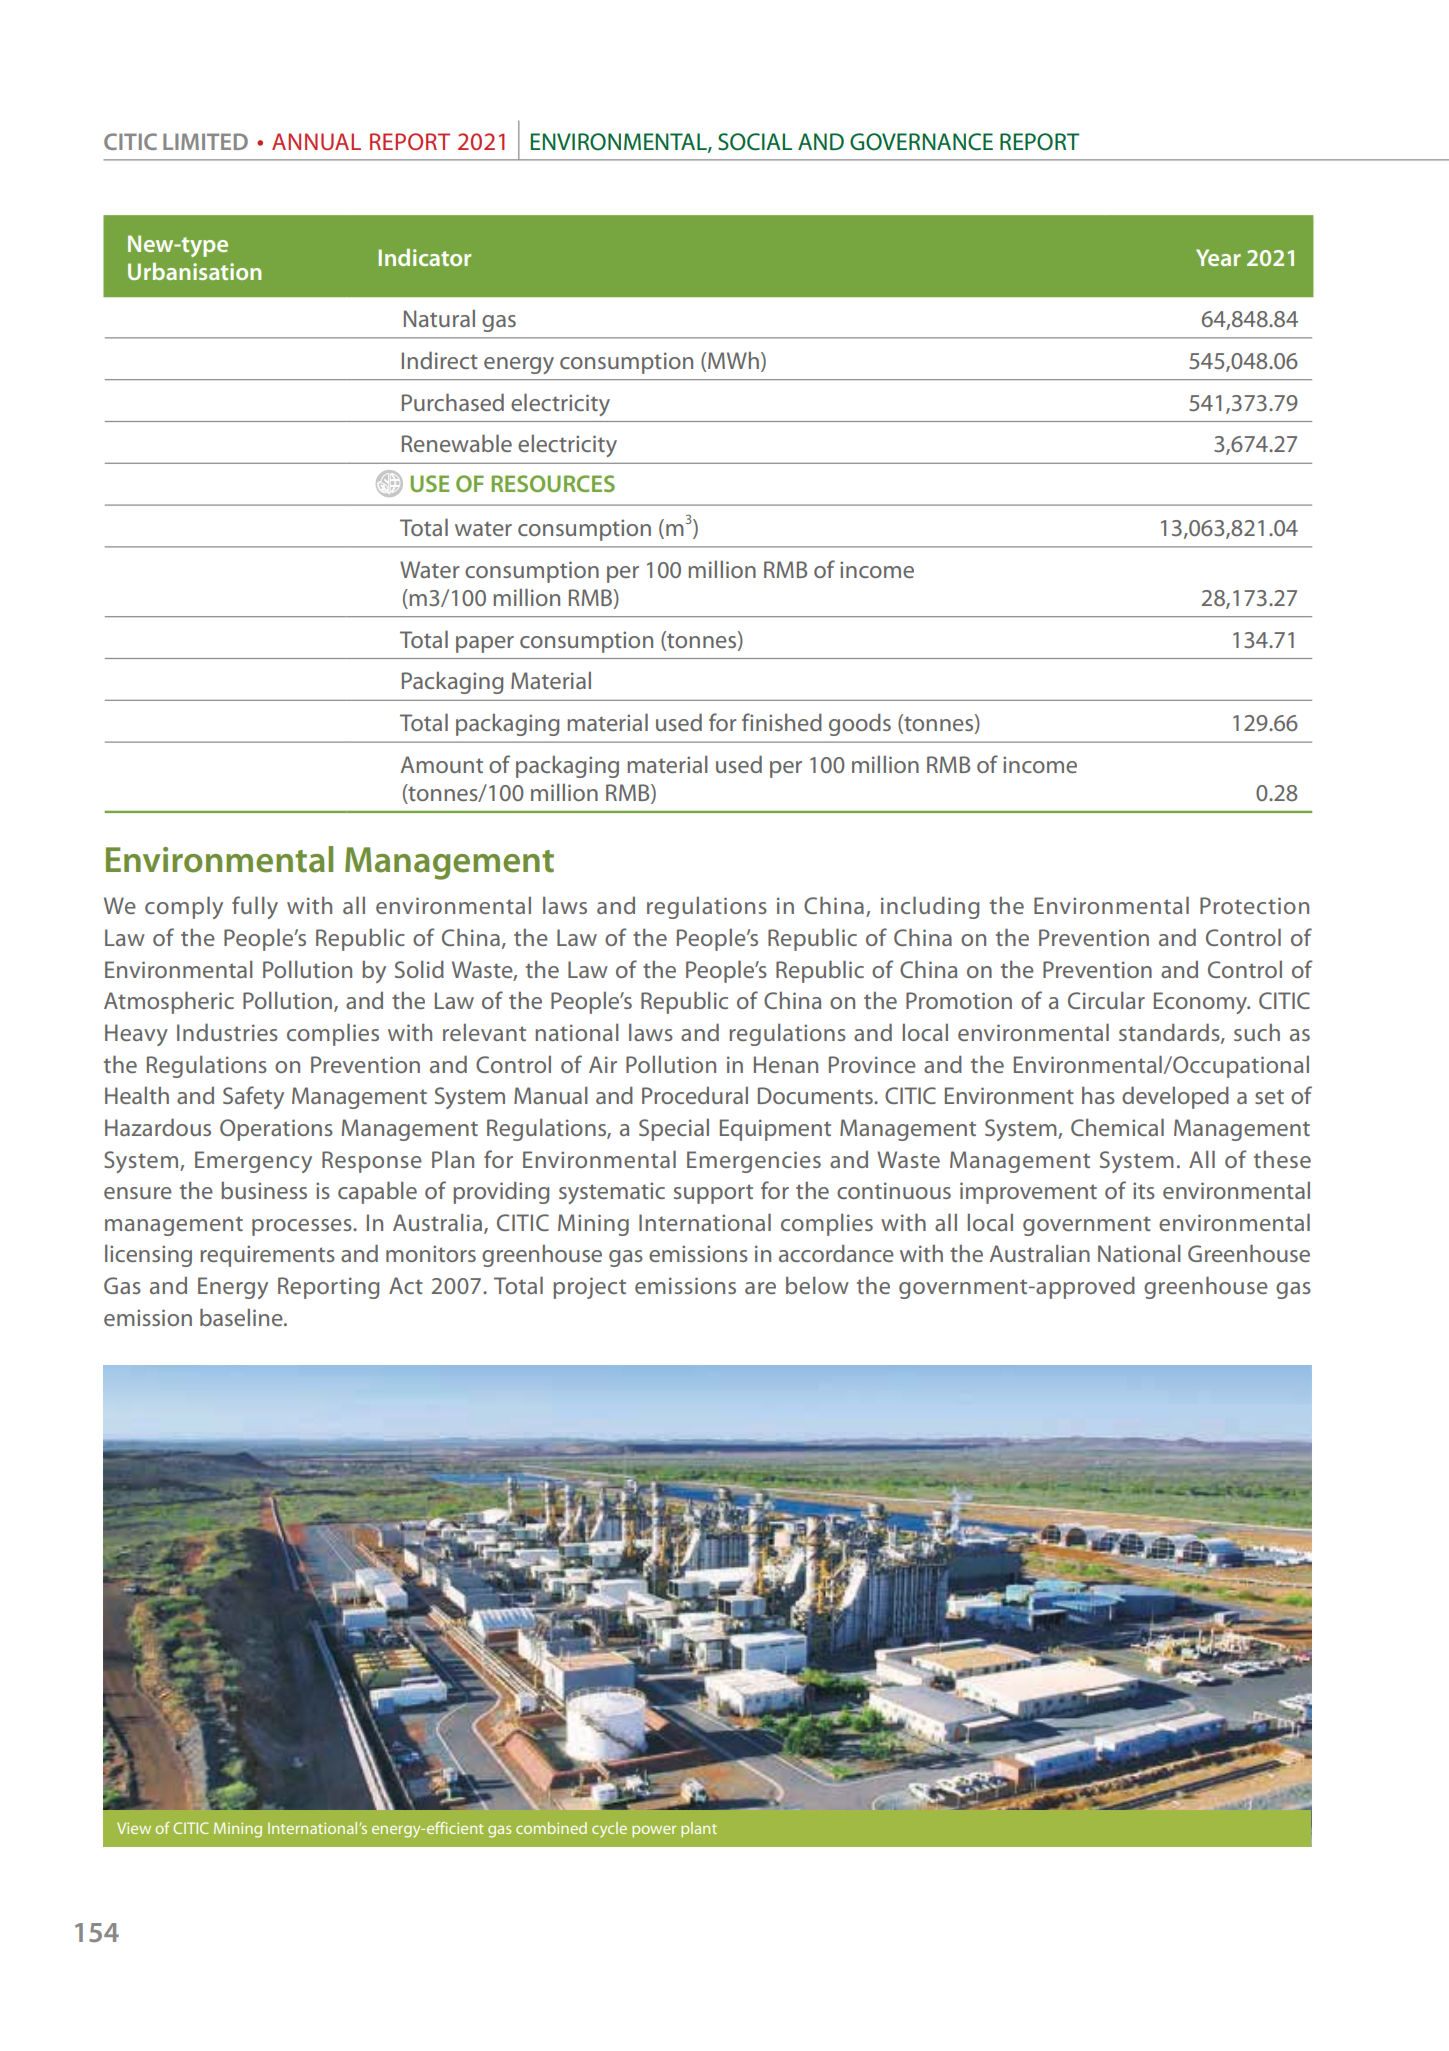 This screenshot has width=1449, height=2051. I want to click on Year, so click(1218, 257).
